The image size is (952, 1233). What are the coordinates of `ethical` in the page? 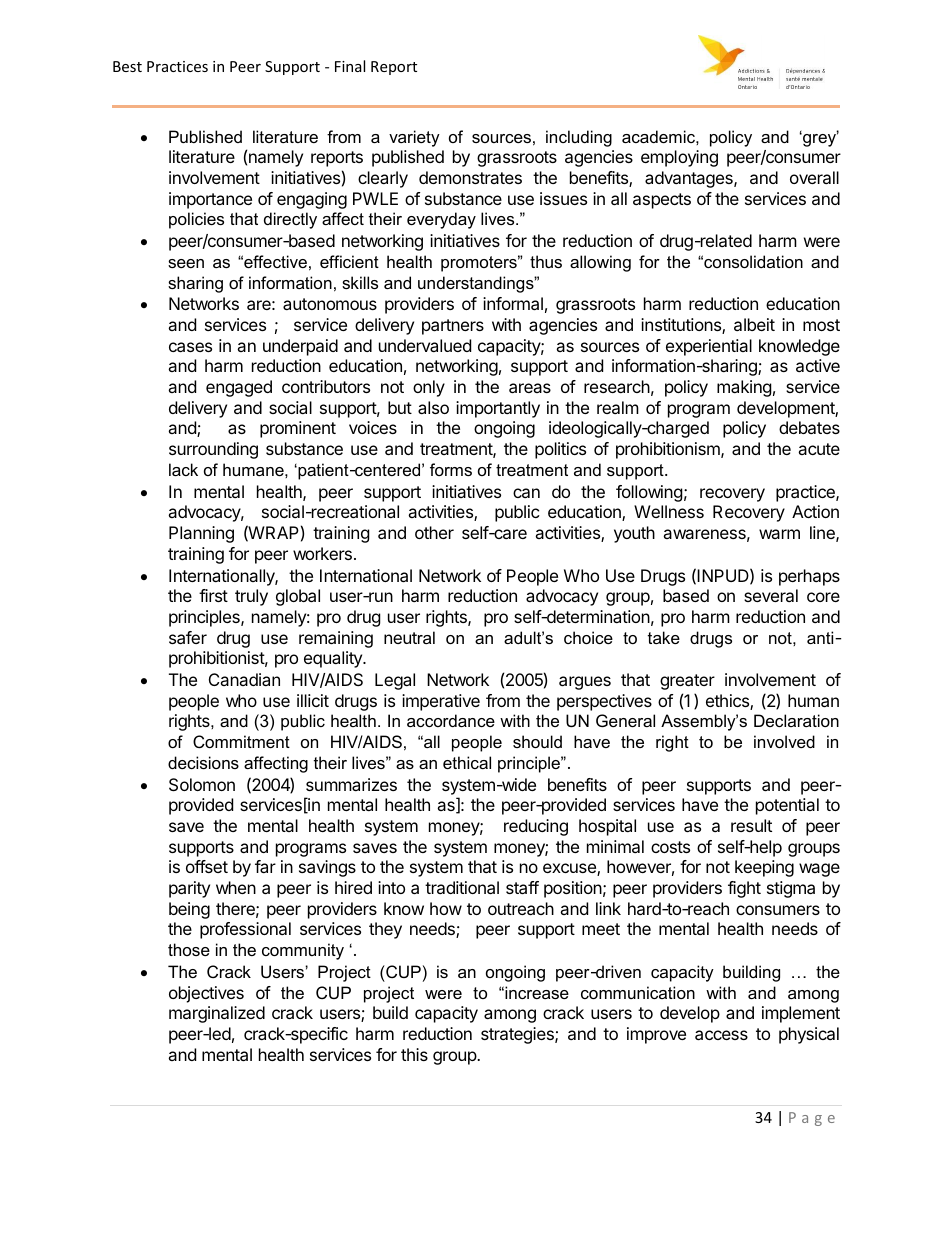 It's located at (467, 762).
